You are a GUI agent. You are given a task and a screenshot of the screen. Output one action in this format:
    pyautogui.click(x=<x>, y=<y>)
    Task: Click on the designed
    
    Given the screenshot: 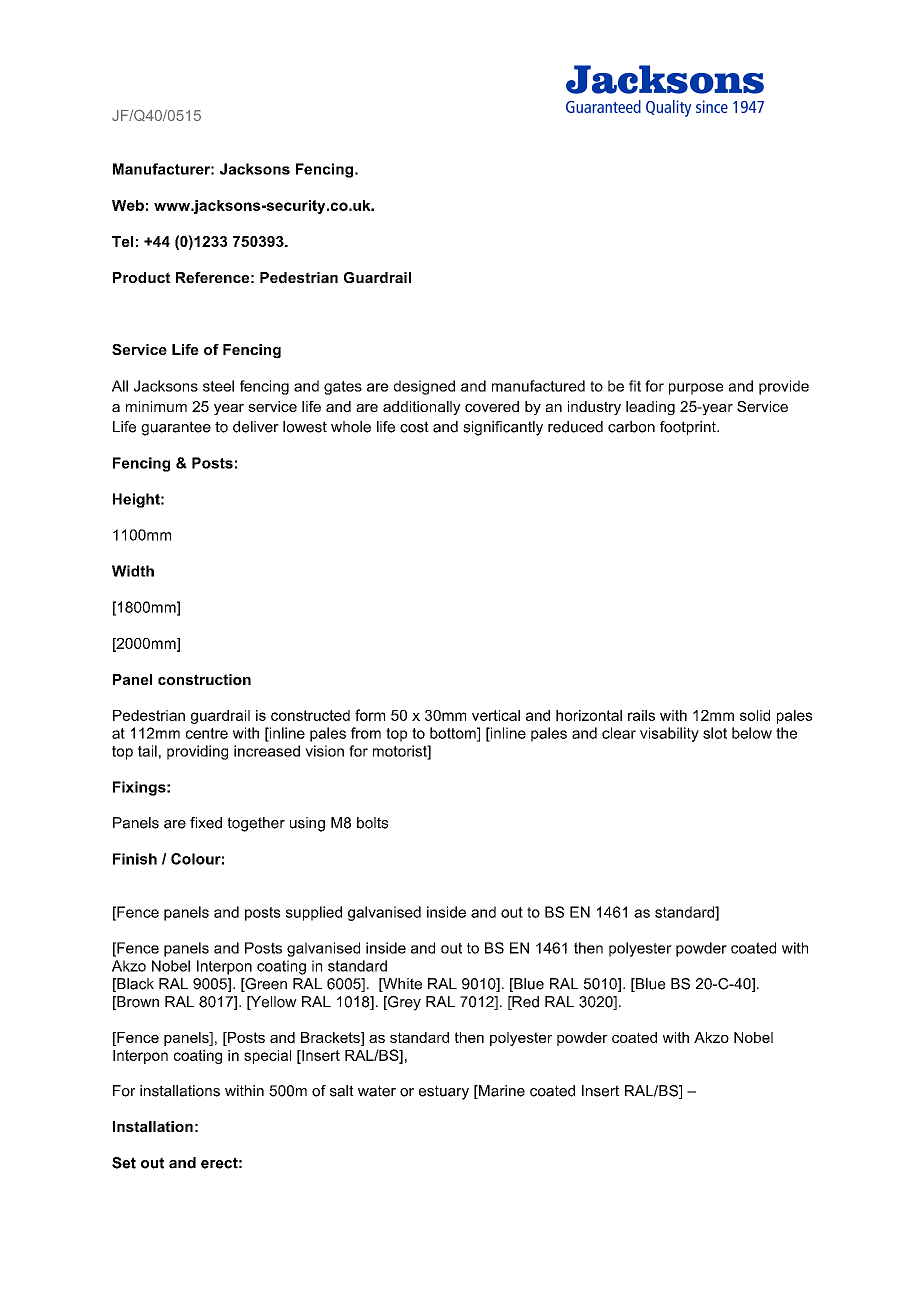 What is the action you would take?
    pyautogui.click(x=424, y=387)
